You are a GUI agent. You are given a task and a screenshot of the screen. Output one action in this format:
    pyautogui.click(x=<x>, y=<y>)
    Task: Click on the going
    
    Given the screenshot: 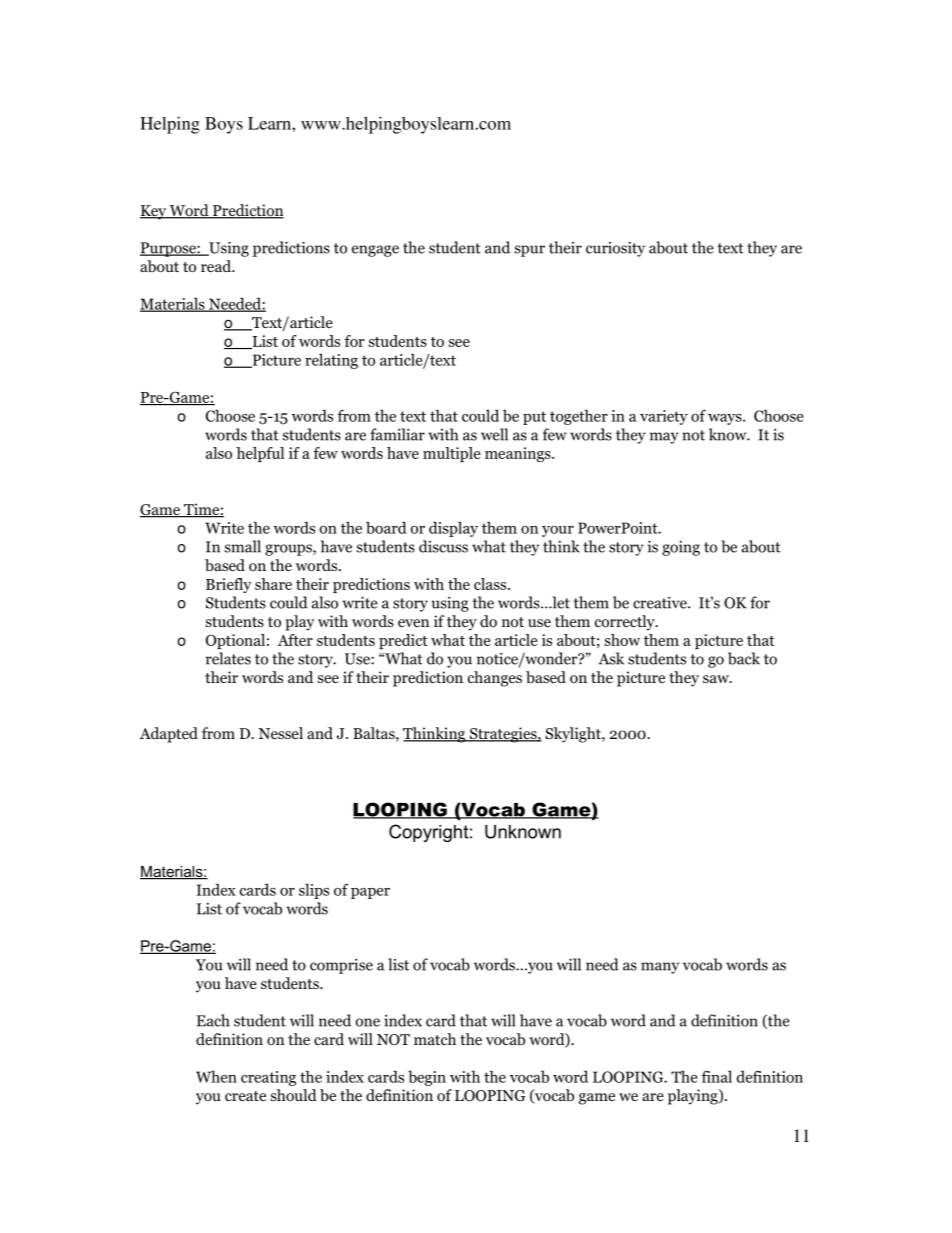 What is the action you would take?
    pyautogui.click(x=681, y=548)
